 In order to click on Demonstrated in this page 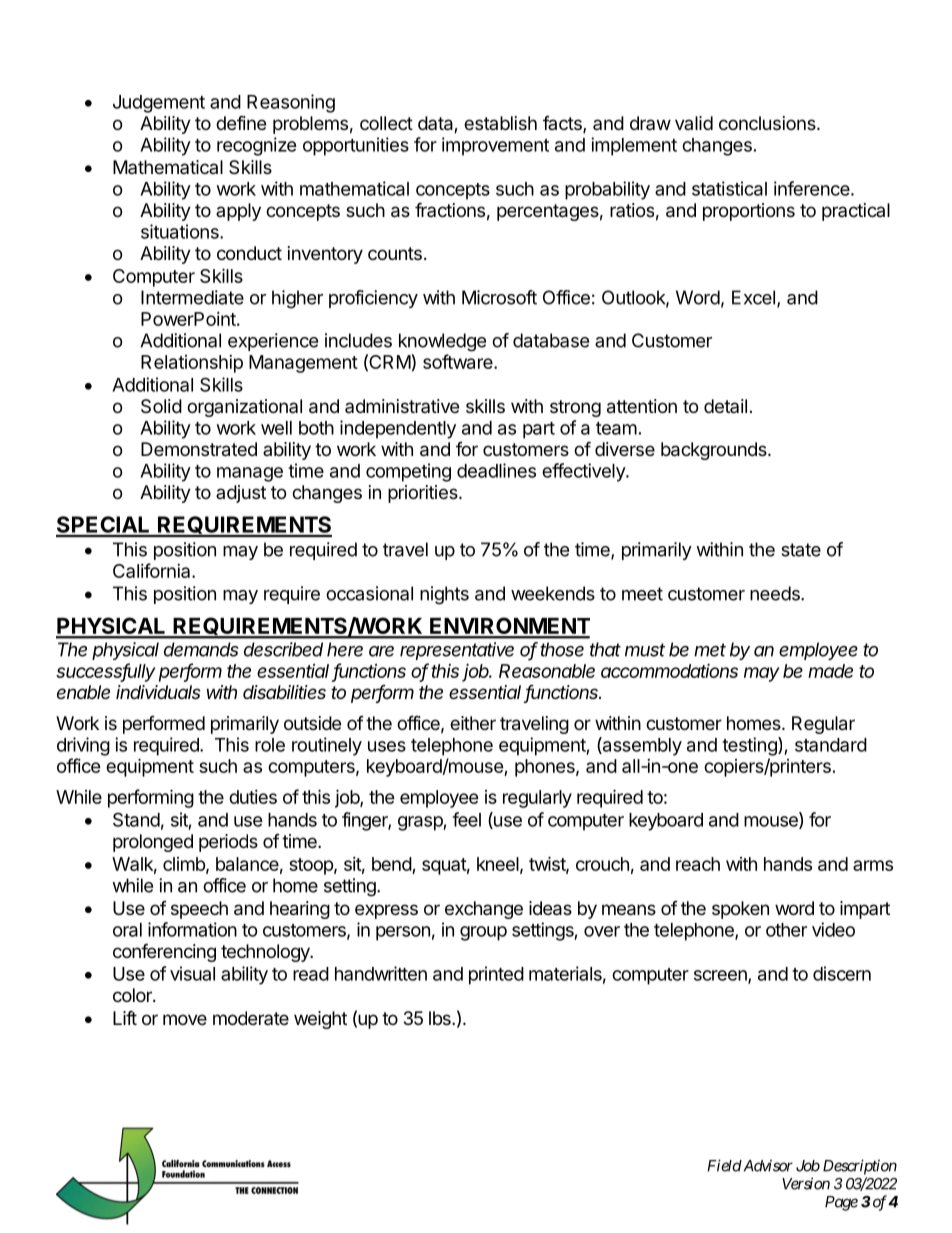, I will do `click(199, 449)`.
